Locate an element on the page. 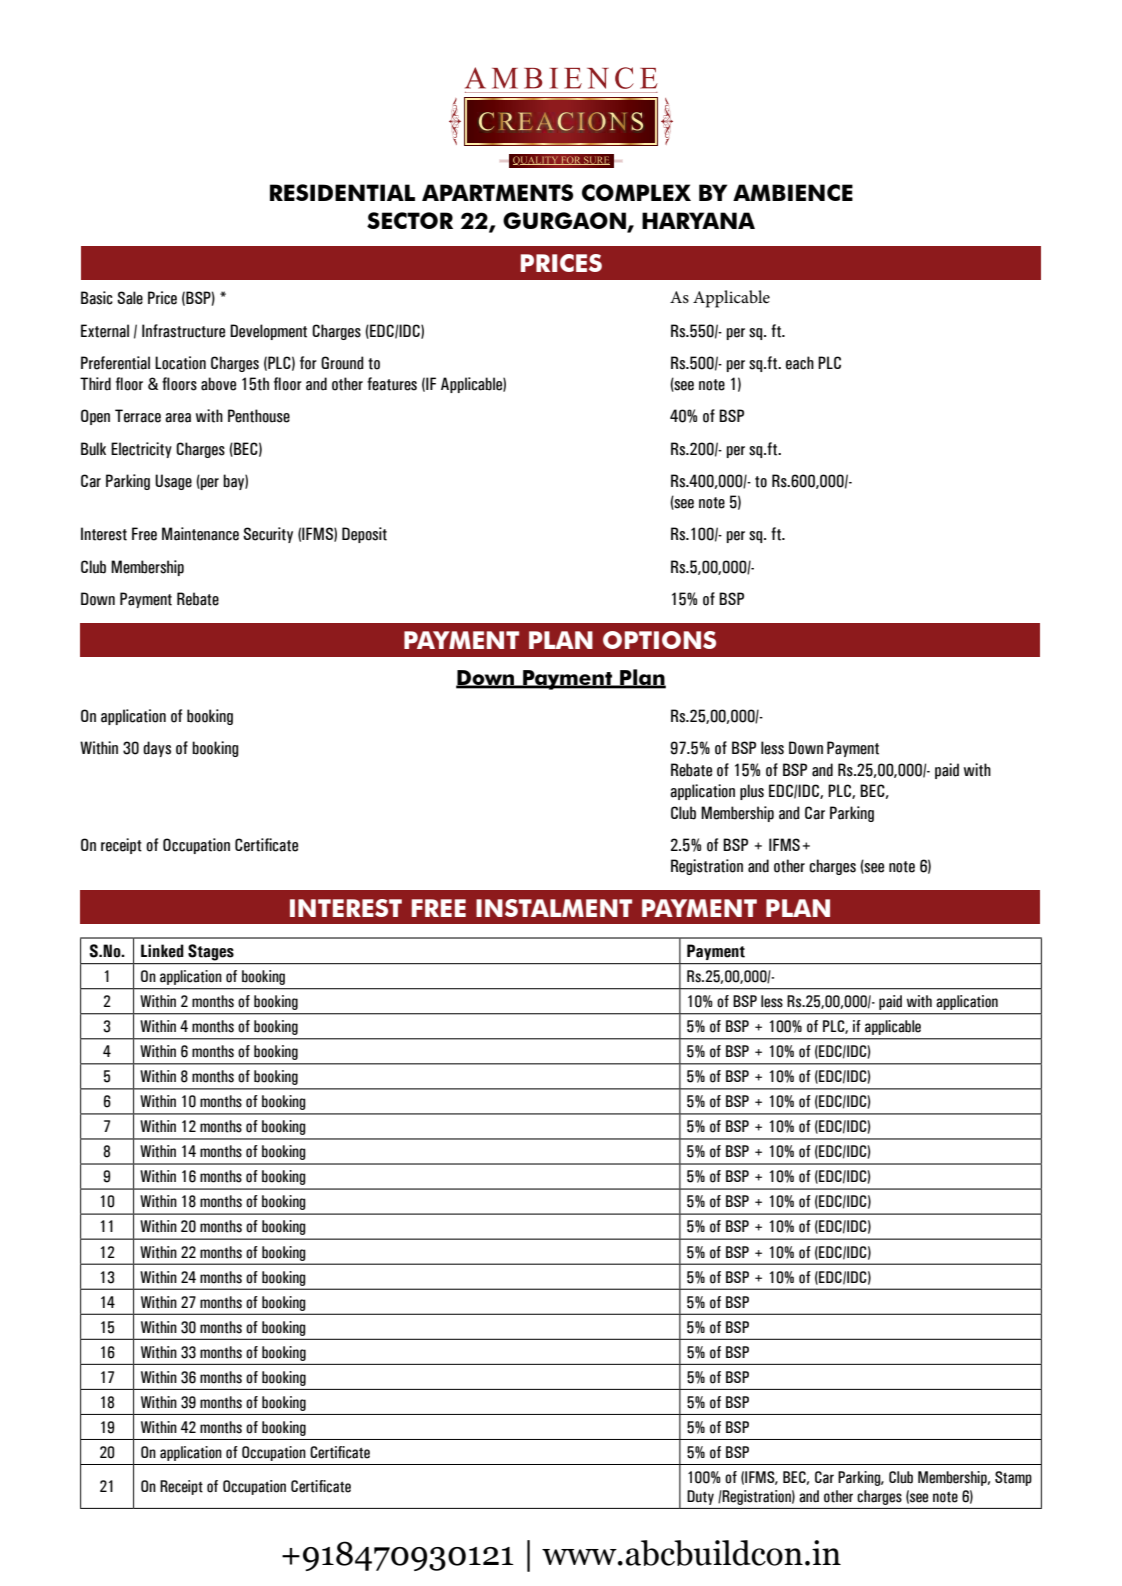 This document has height=1586, width=1122. Sale is located at coordinates (130, 298).
